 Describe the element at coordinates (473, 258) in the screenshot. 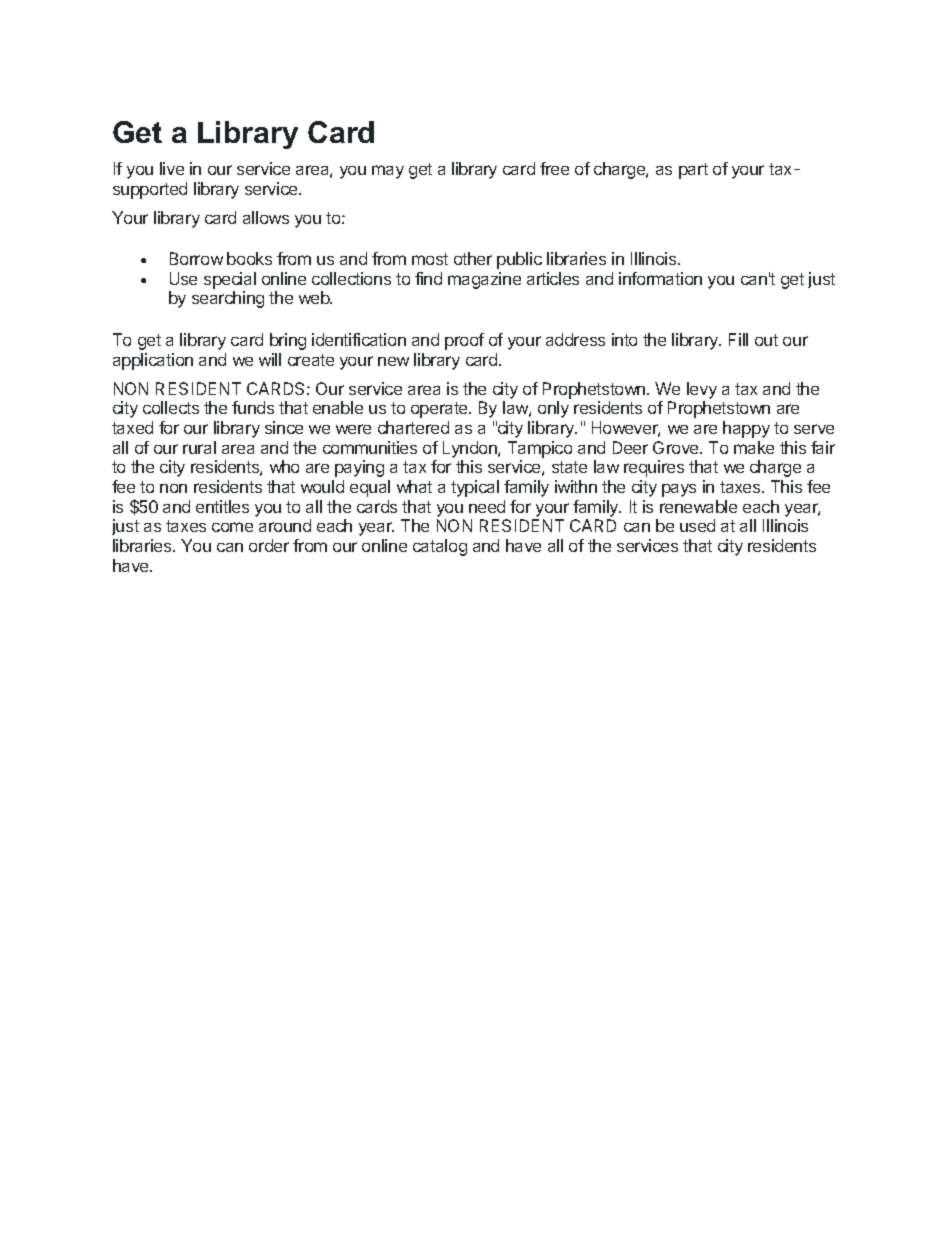

I see `other` at that location.
